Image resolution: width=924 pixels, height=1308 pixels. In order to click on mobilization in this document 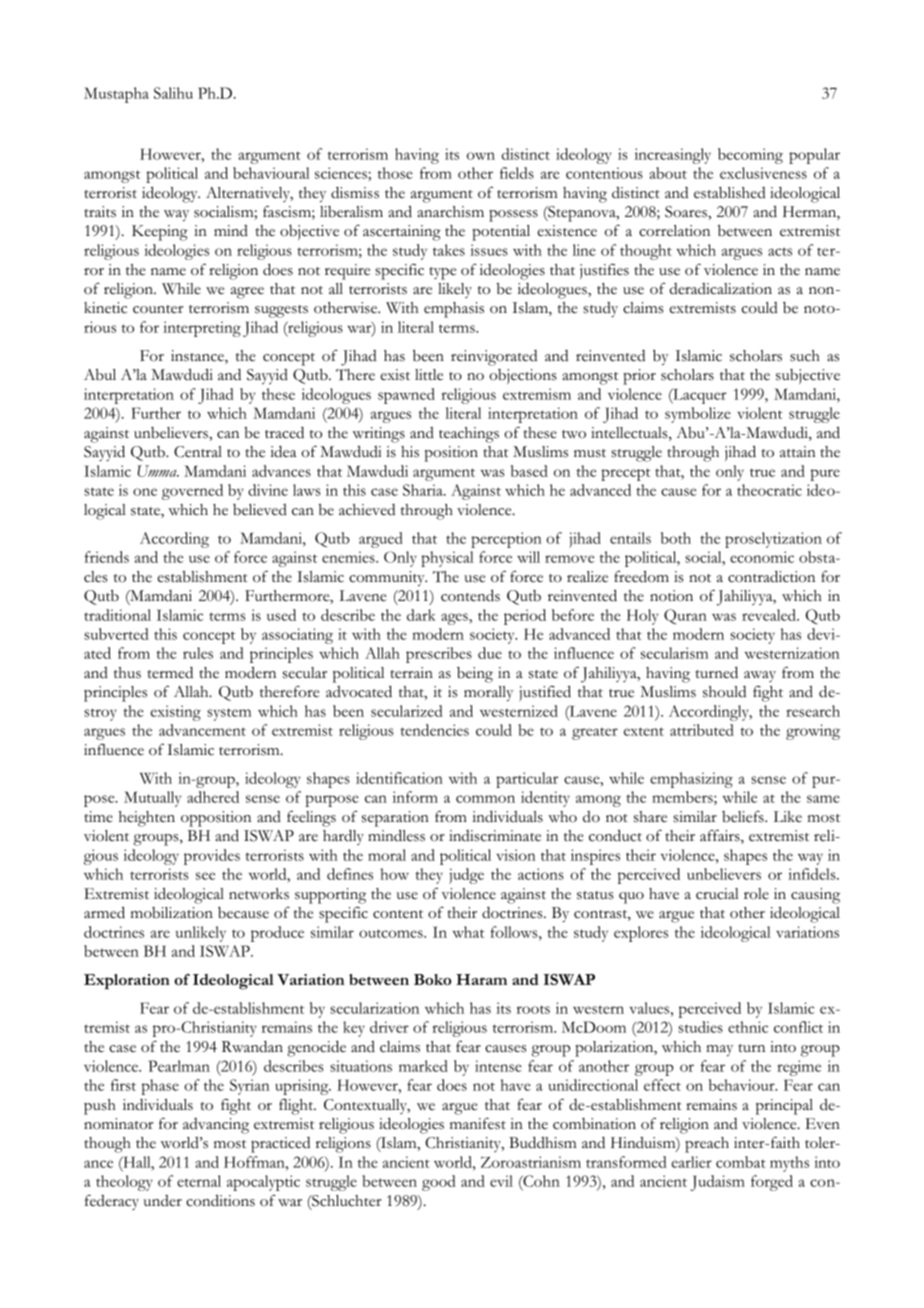, I will do `click(171, 913)`.
